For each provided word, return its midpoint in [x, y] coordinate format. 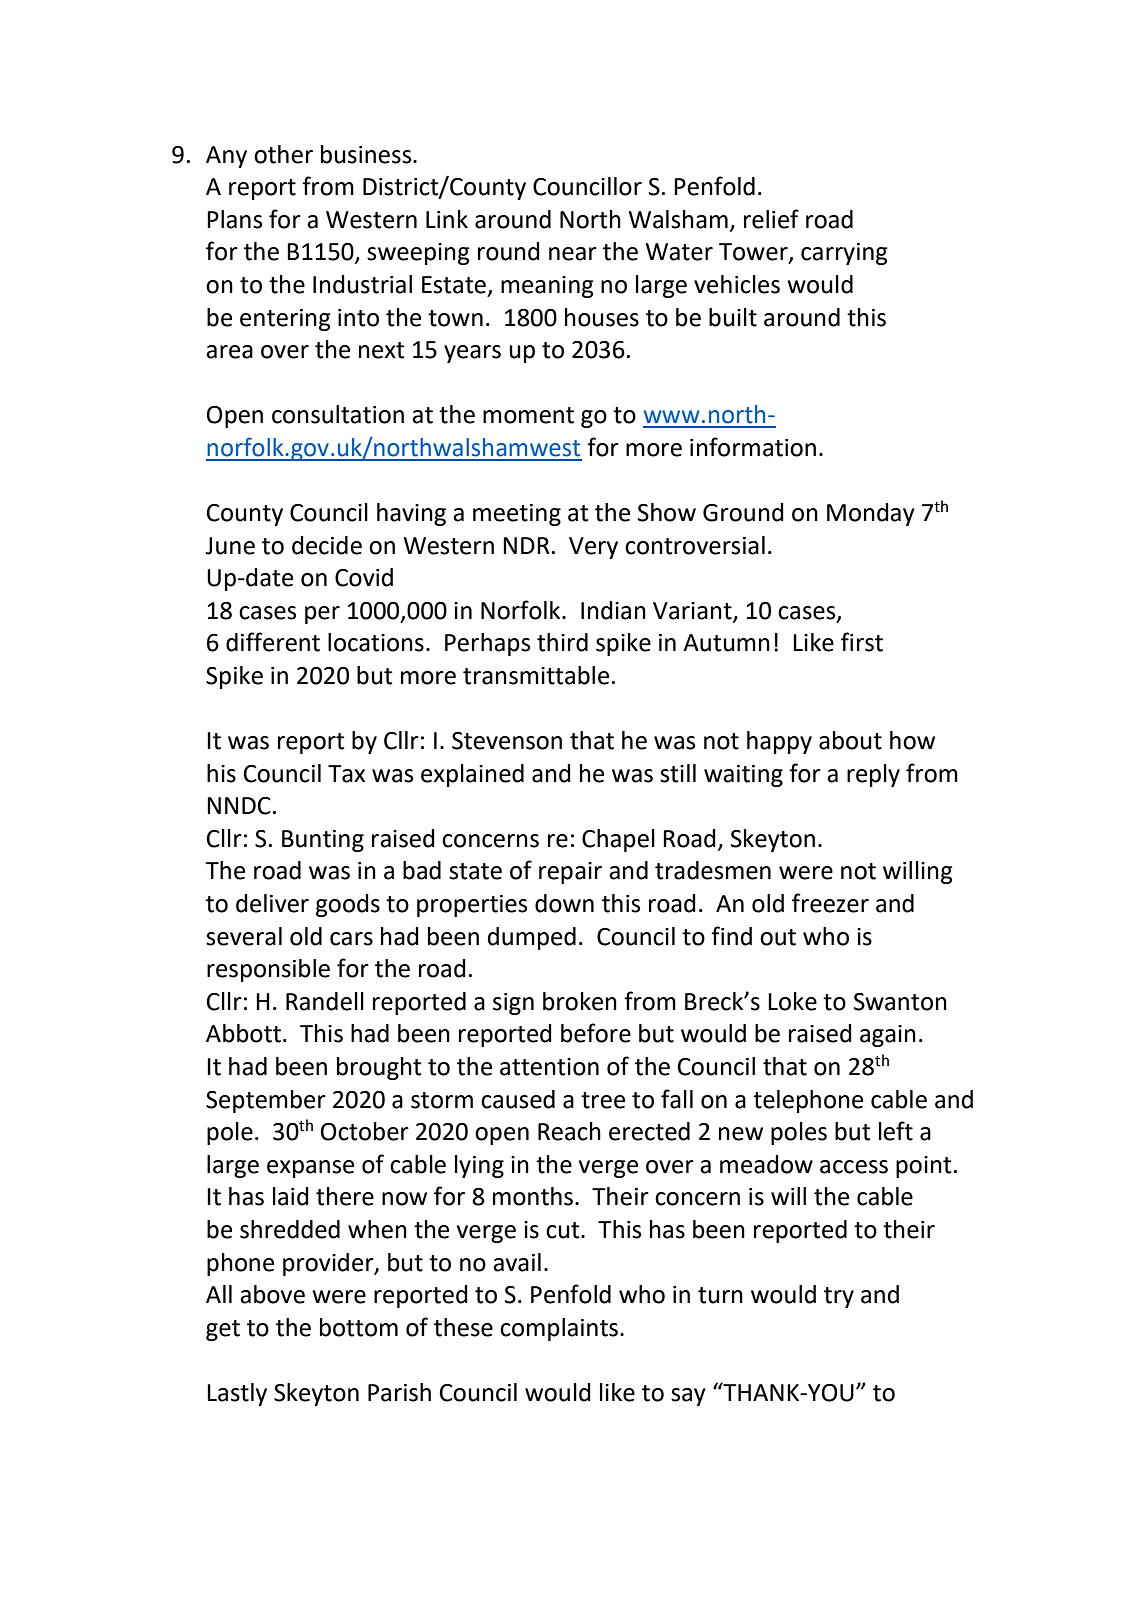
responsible [268, 970]
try [839, 1297]
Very [593, 548]
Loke [792, 1001]
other [283, 154]
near [573, 254]
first [862, 642]
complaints [559, 1329]
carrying [844, 254]
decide [327, 545]
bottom [359, 1327]
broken [580, 1001]
